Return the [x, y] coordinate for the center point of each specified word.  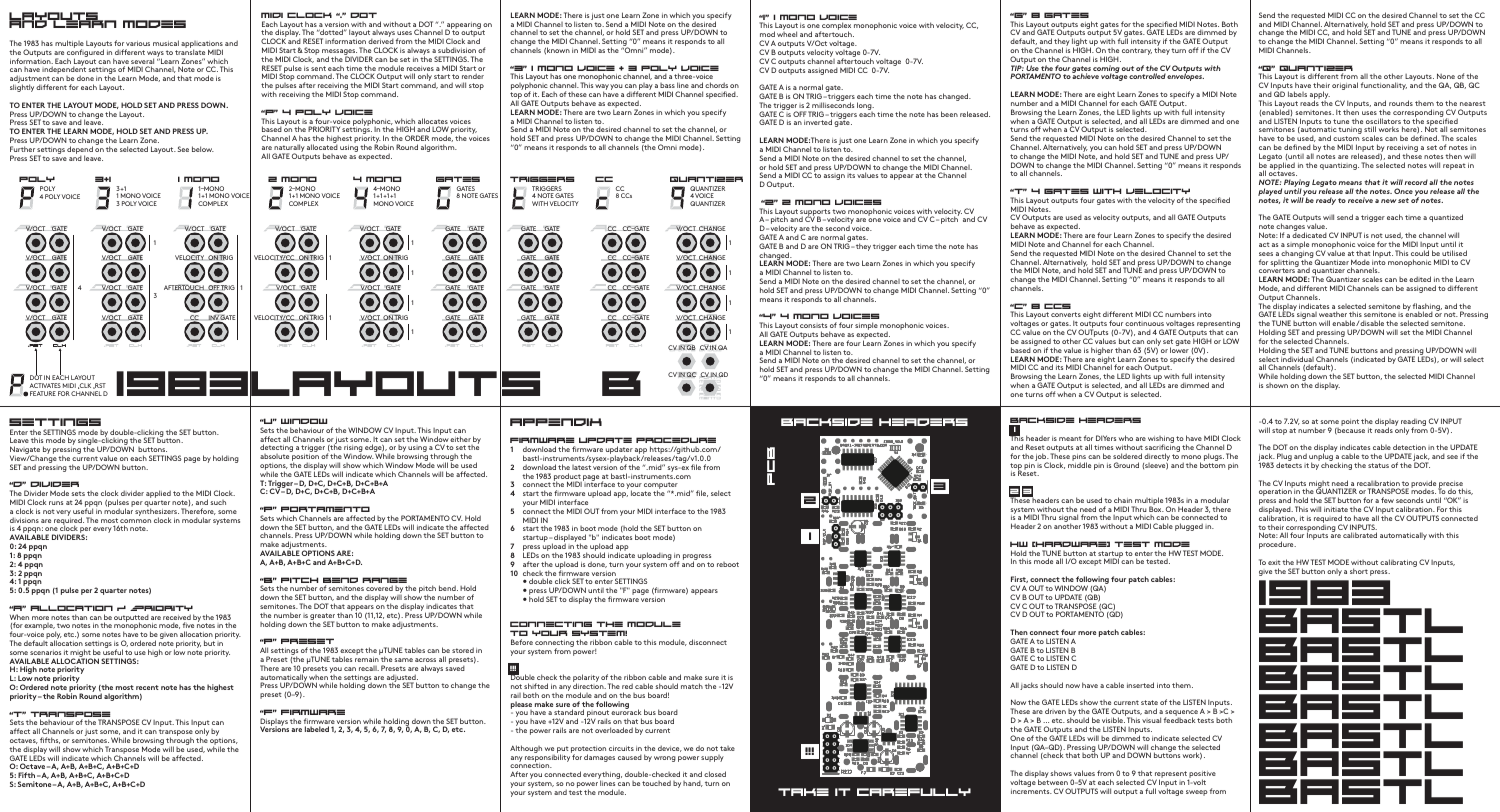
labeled [317, 729]
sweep [1197, 793]
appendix [556, 422]
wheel [787, 34]
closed [715, 774]
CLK [84, 386]
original [1345, 86]
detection [1409, 447]
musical [166, 43]
